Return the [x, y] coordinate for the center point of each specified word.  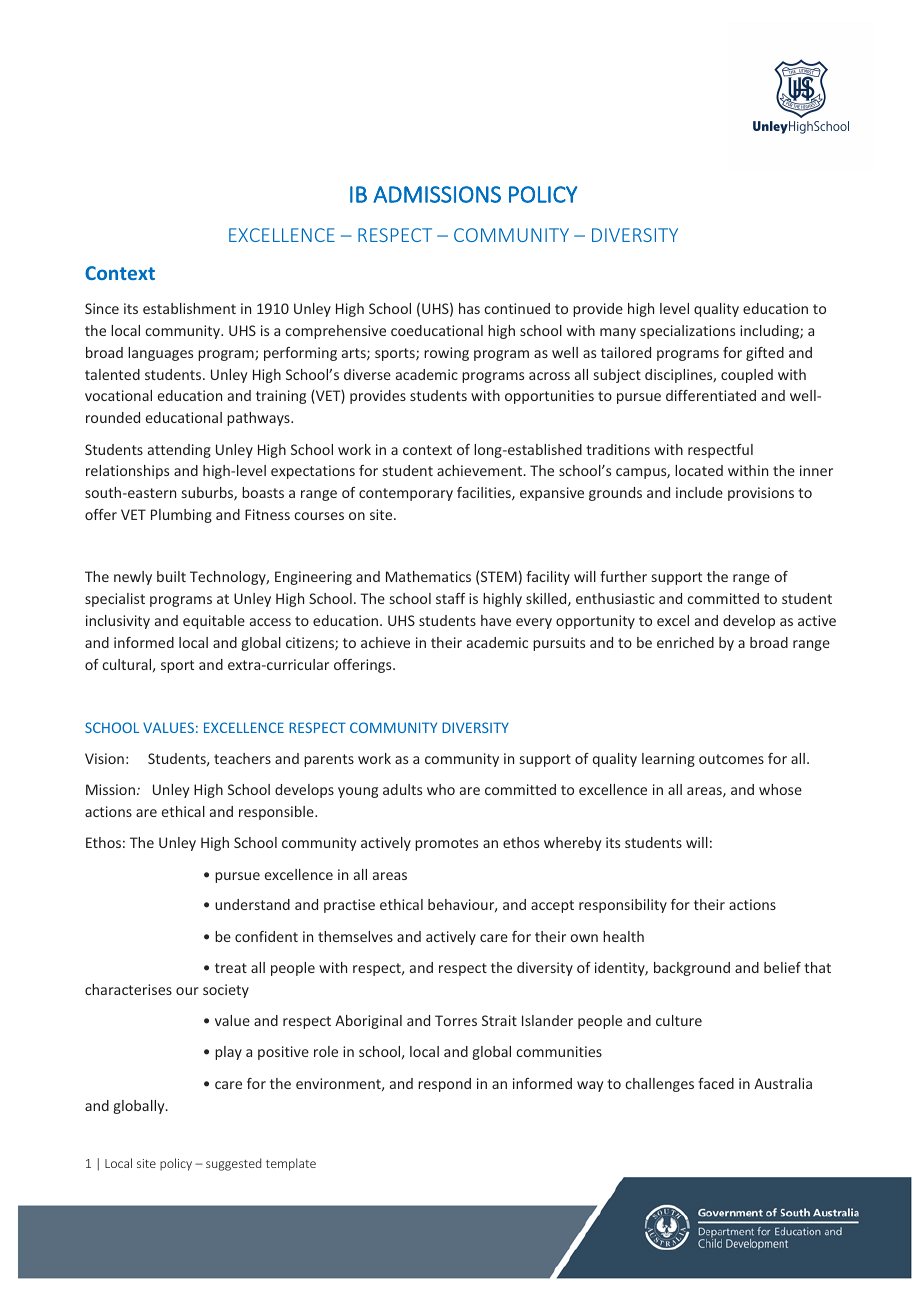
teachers [242, 758]
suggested [233, 1164]
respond [444, 1085]
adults [402, 789]
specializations [687, 332]
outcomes [731, 759]
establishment [189, 308]
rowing [446, 354]
